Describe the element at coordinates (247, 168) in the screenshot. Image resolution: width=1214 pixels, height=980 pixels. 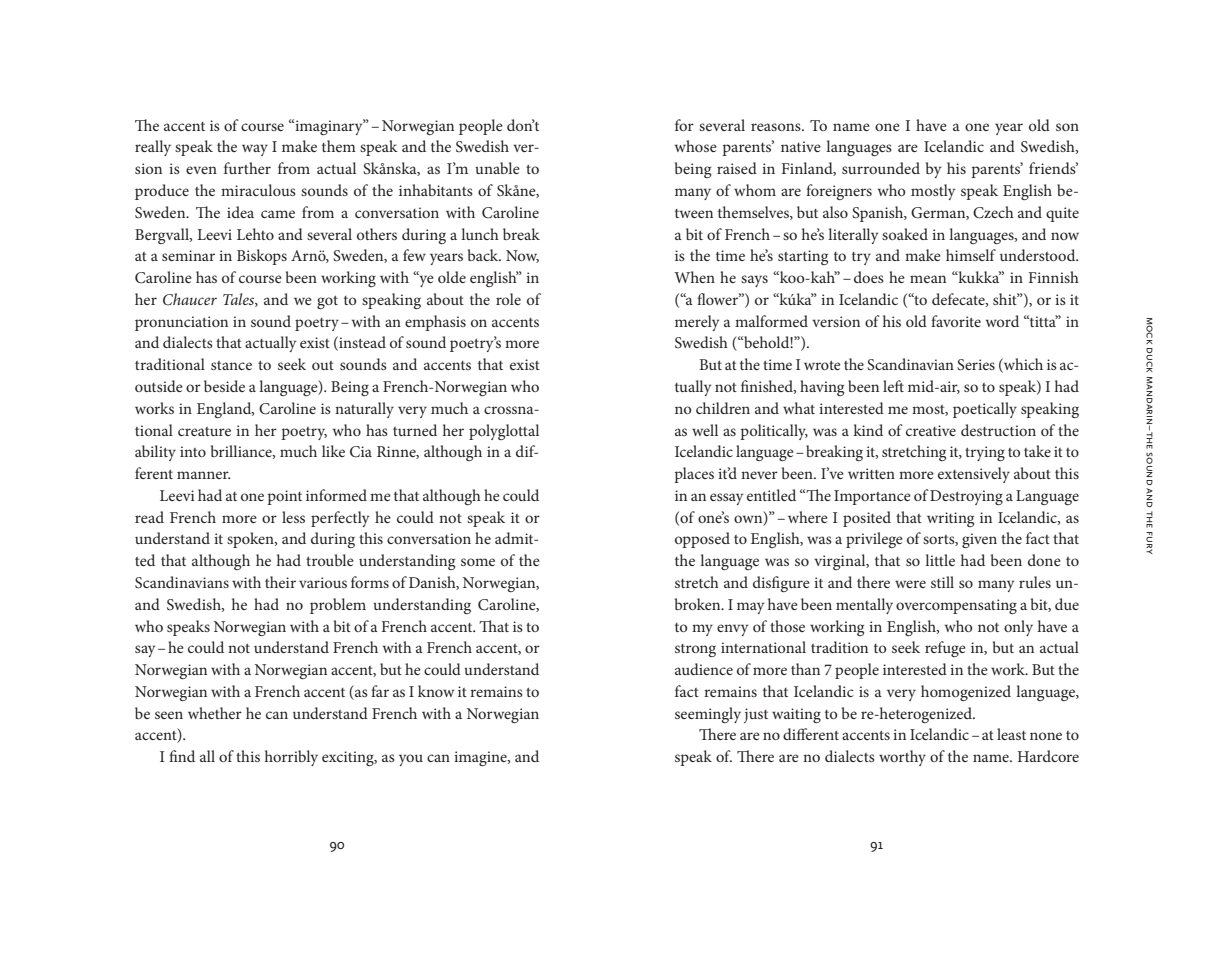
I see `further` at that location.
